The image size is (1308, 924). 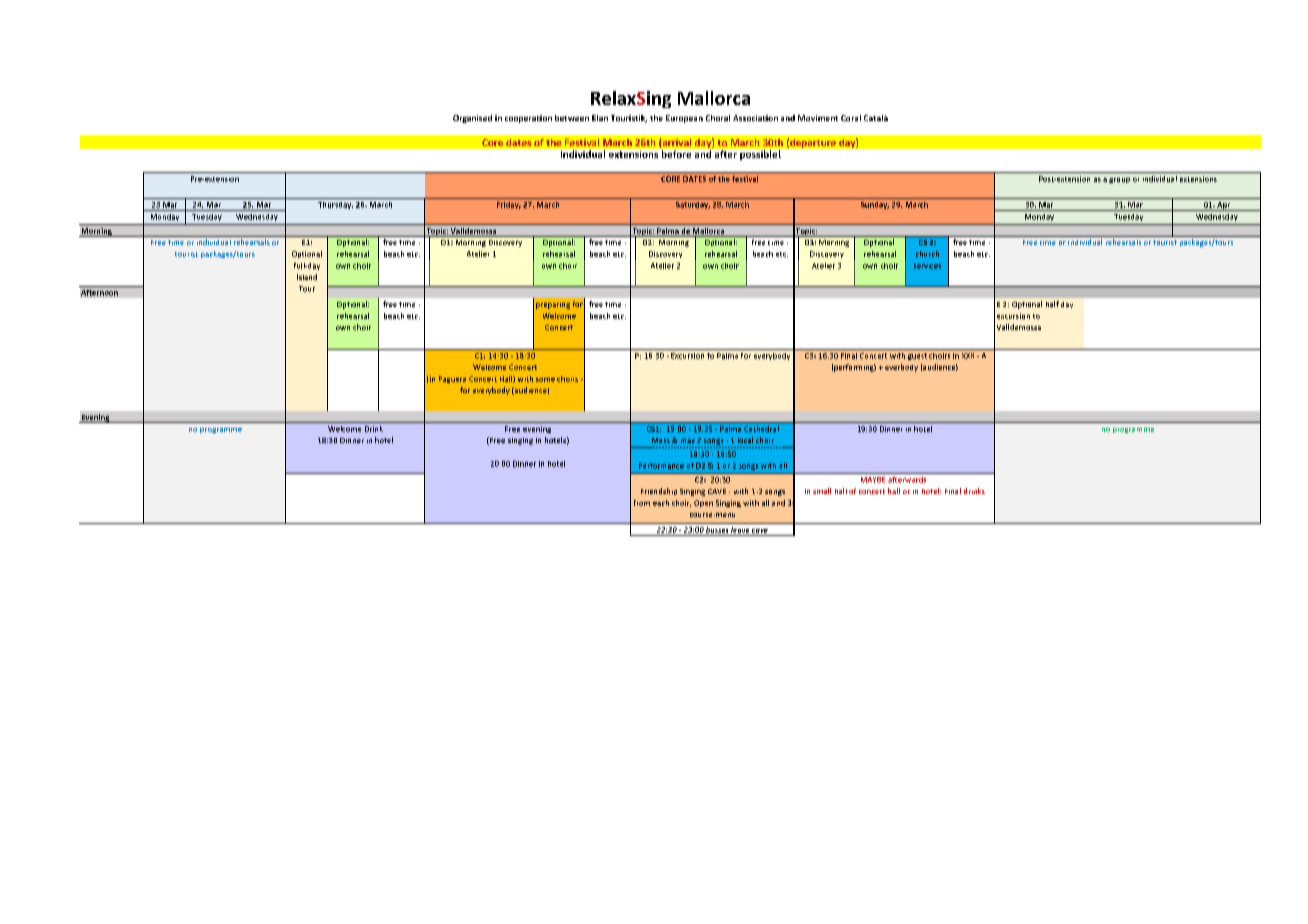 I want to click on preparing, so click(x=553, y=306).
